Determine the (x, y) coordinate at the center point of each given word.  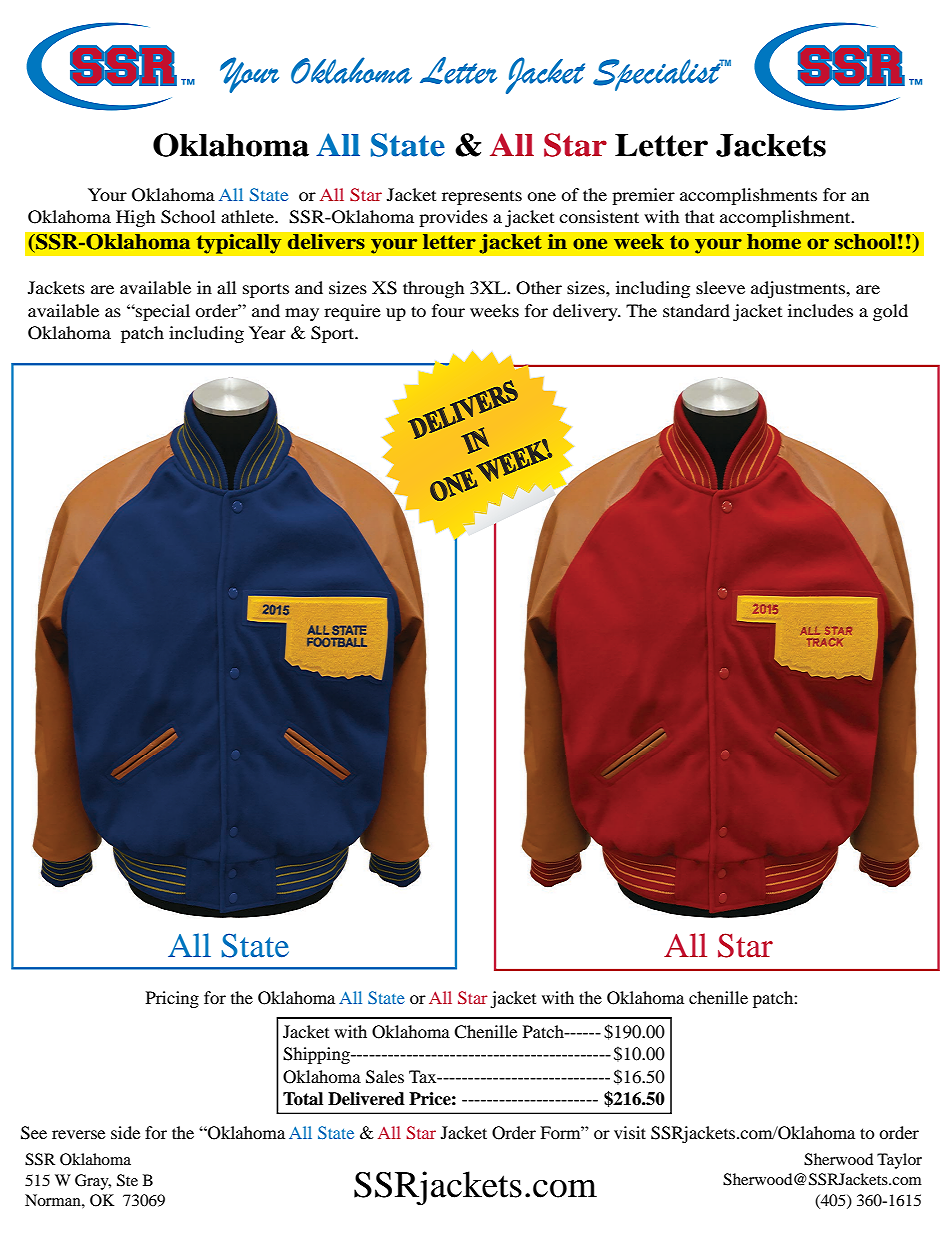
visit (630, 1132)
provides (453, 218)
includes (820, 310)
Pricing (172, 999)
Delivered (366, 1099)
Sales (385, 1077)
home (774, 242)
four (448, 310)
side (125, 1132)
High (135, 218)
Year (267, 332)
